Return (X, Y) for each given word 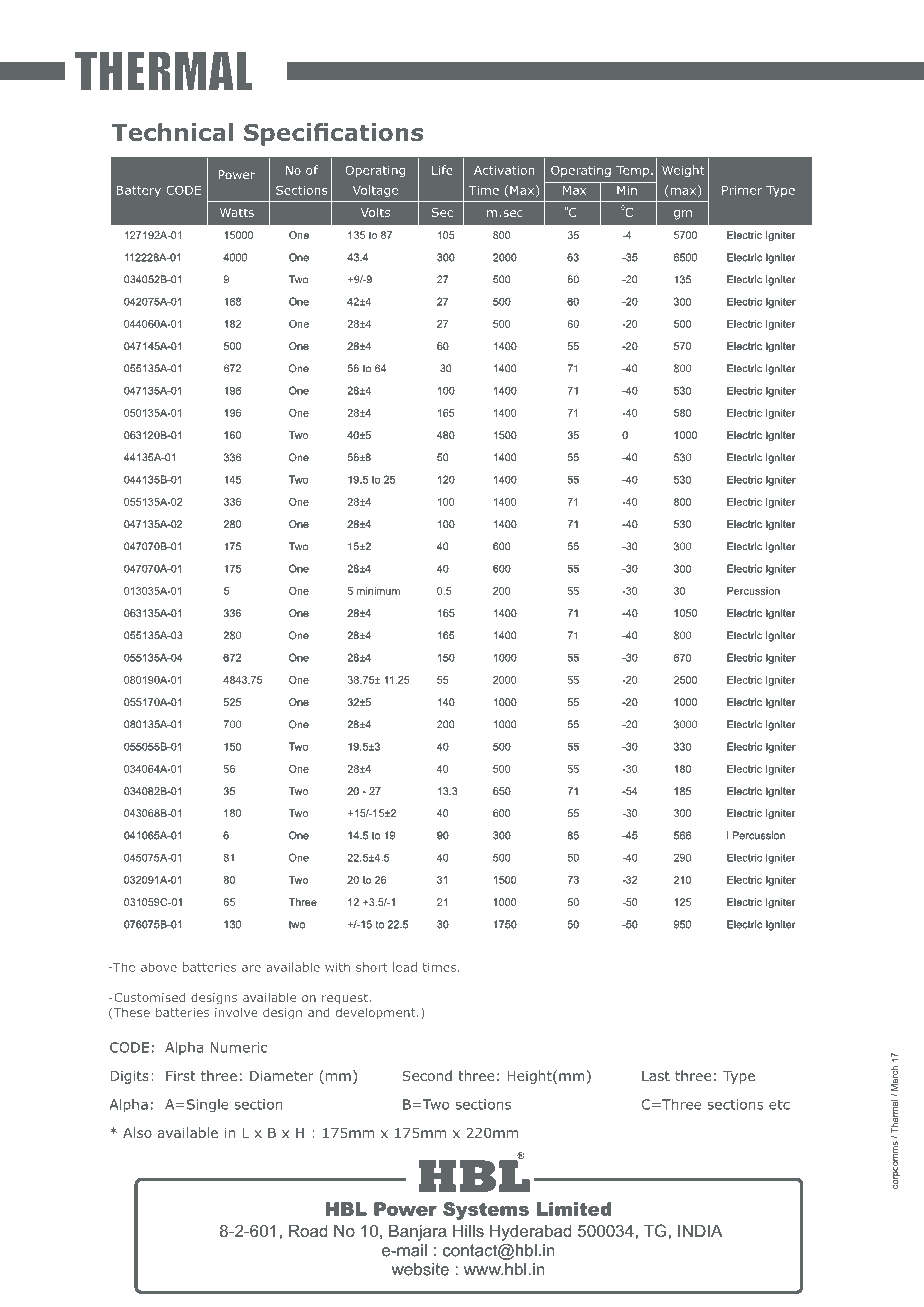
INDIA (700, 1230)
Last (656, 1076)
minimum (378, 591)
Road (308, 1230)
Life (442, 170)
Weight (683, 171)
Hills (468, 1230)
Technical (172, 132)
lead (405, 967)
